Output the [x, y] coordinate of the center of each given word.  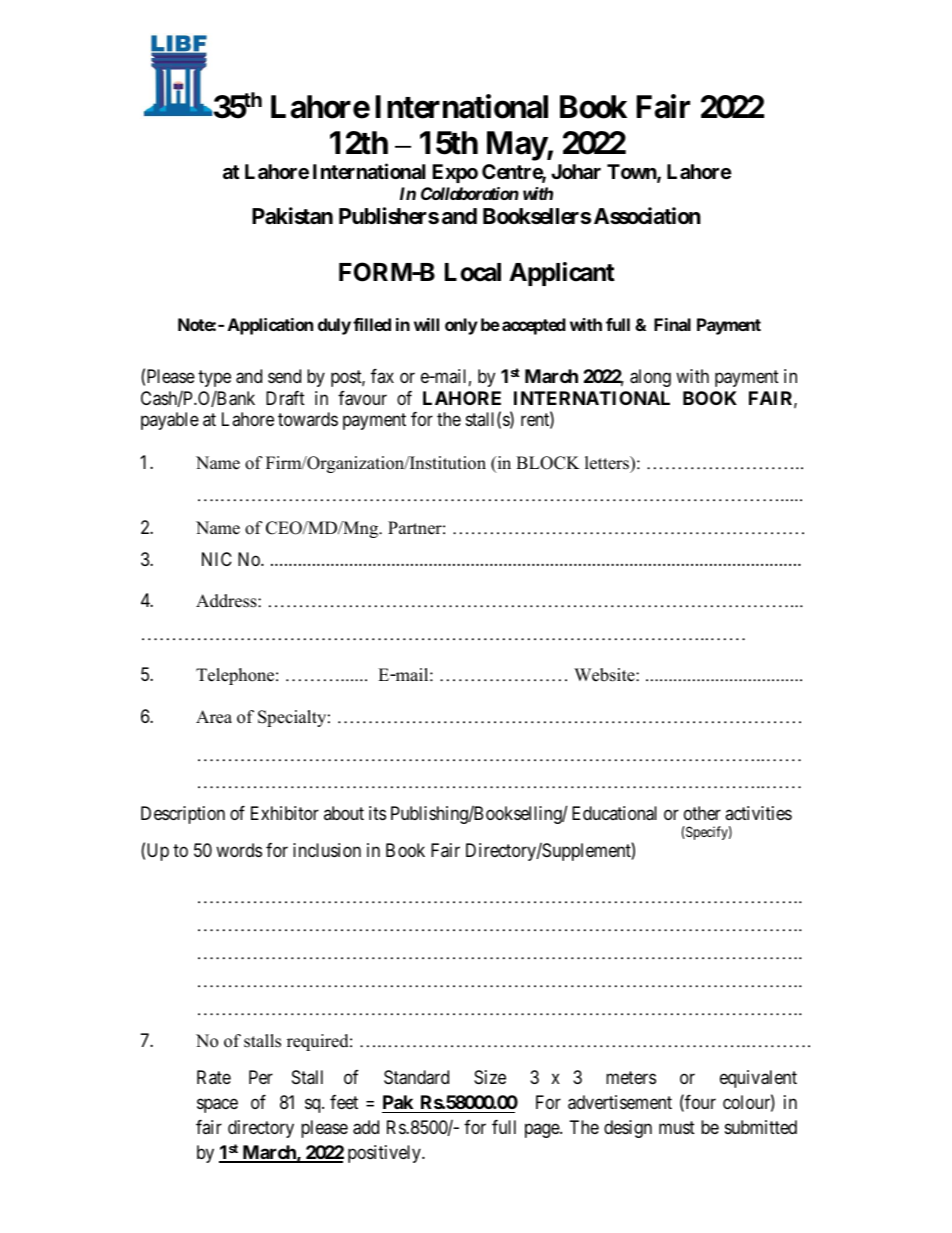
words [239, 850]
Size [490, 1077]
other [702, 813]
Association [647, 216]
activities [758, 813]
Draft [285, 398]
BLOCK [548, 463]
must [677, 1127]
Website [605, 675]
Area [214, 717]
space [217, 1105]
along [650, 378]
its [377, 813]
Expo [455, 173]
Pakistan [292, 216]
